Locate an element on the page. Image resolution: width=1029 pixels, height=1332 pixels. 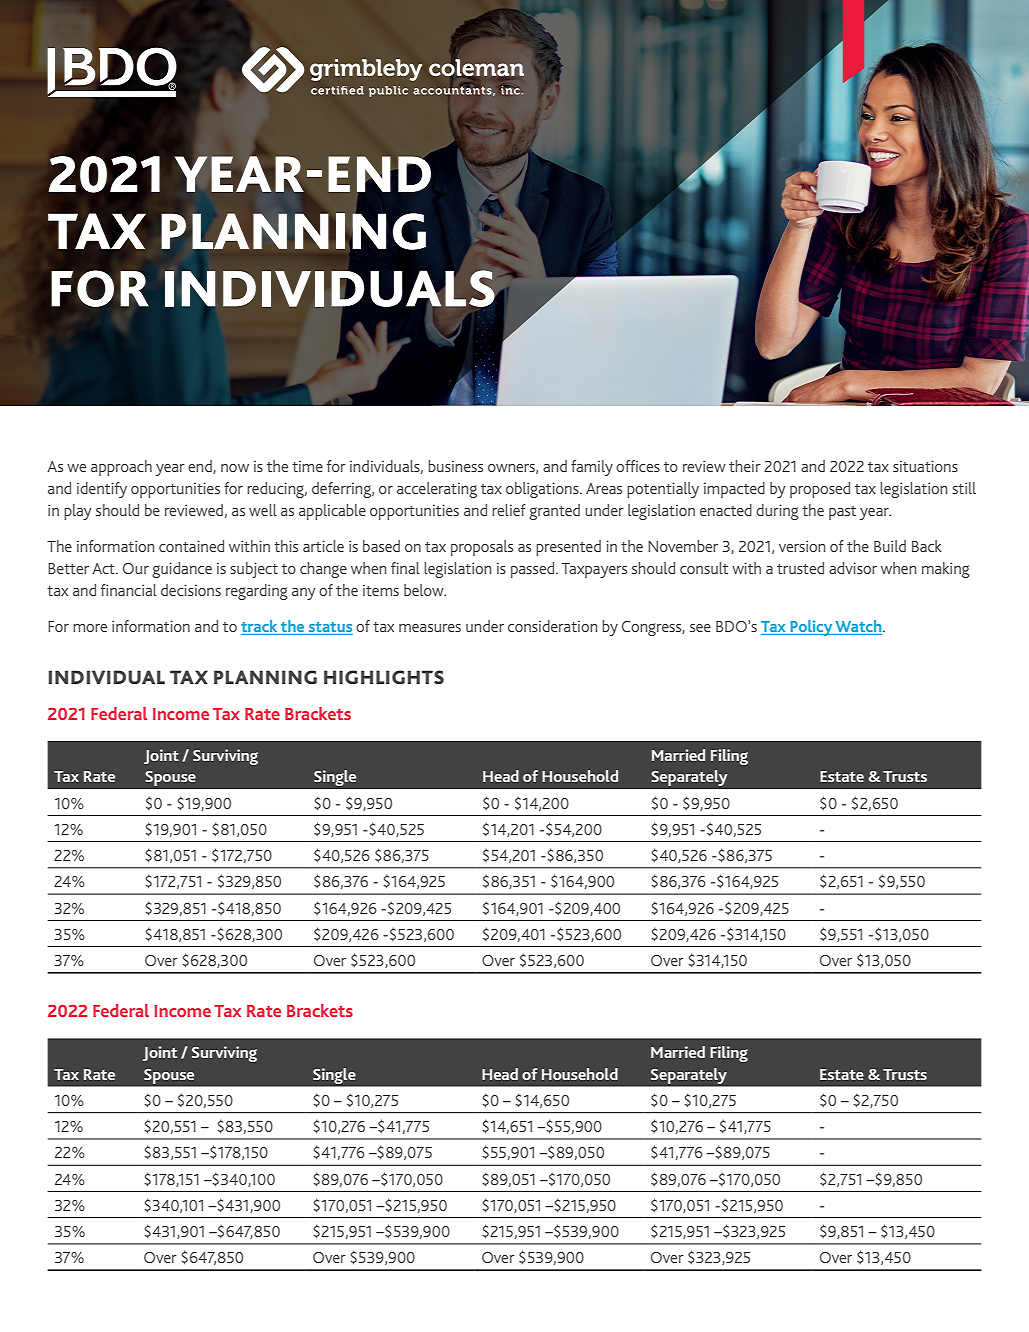
HIGHLIGHTS is located at coordinates (384, 677).
